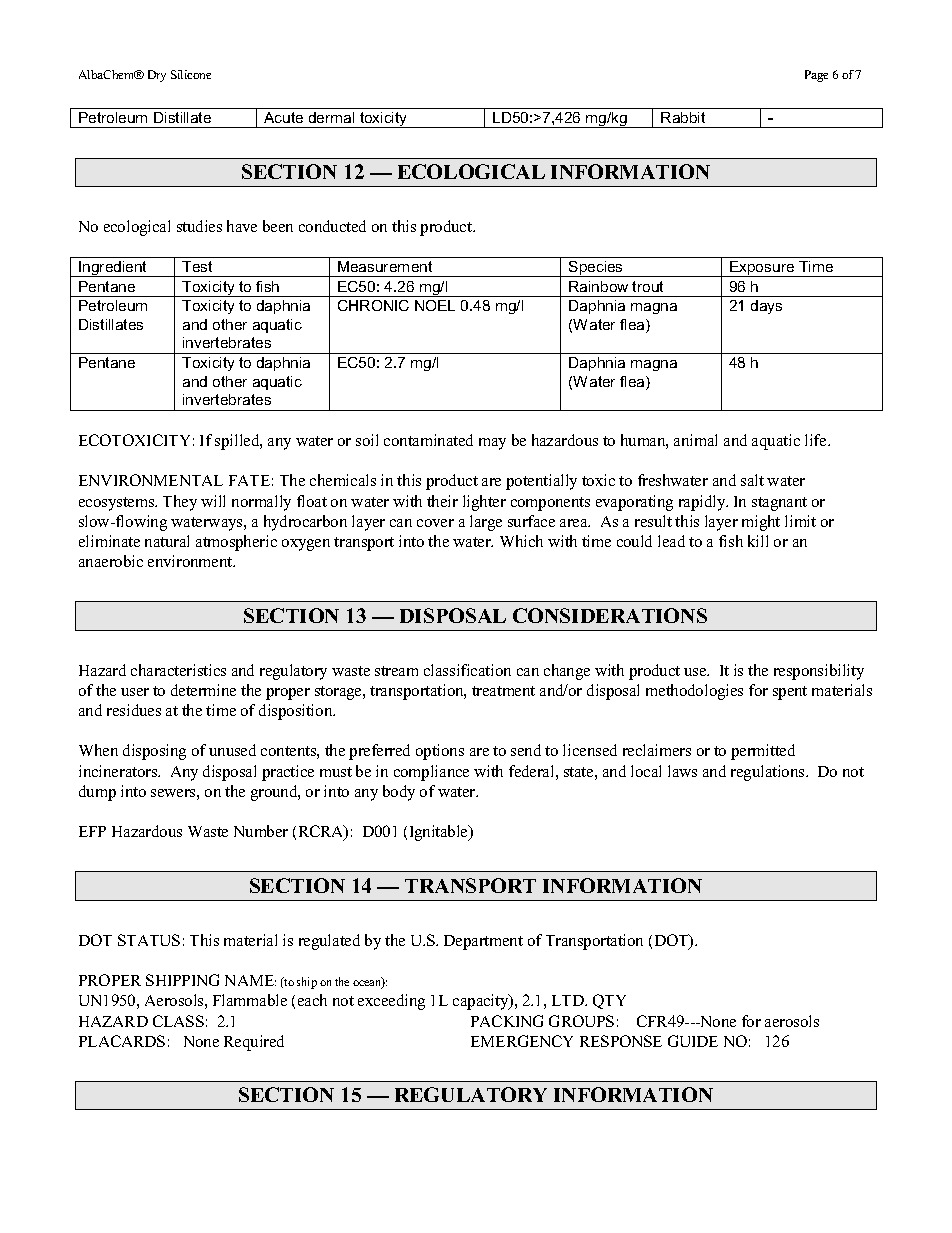  Describe the element at coordinates (332, 226) in the screenshot. I see `conducted` at that location.
